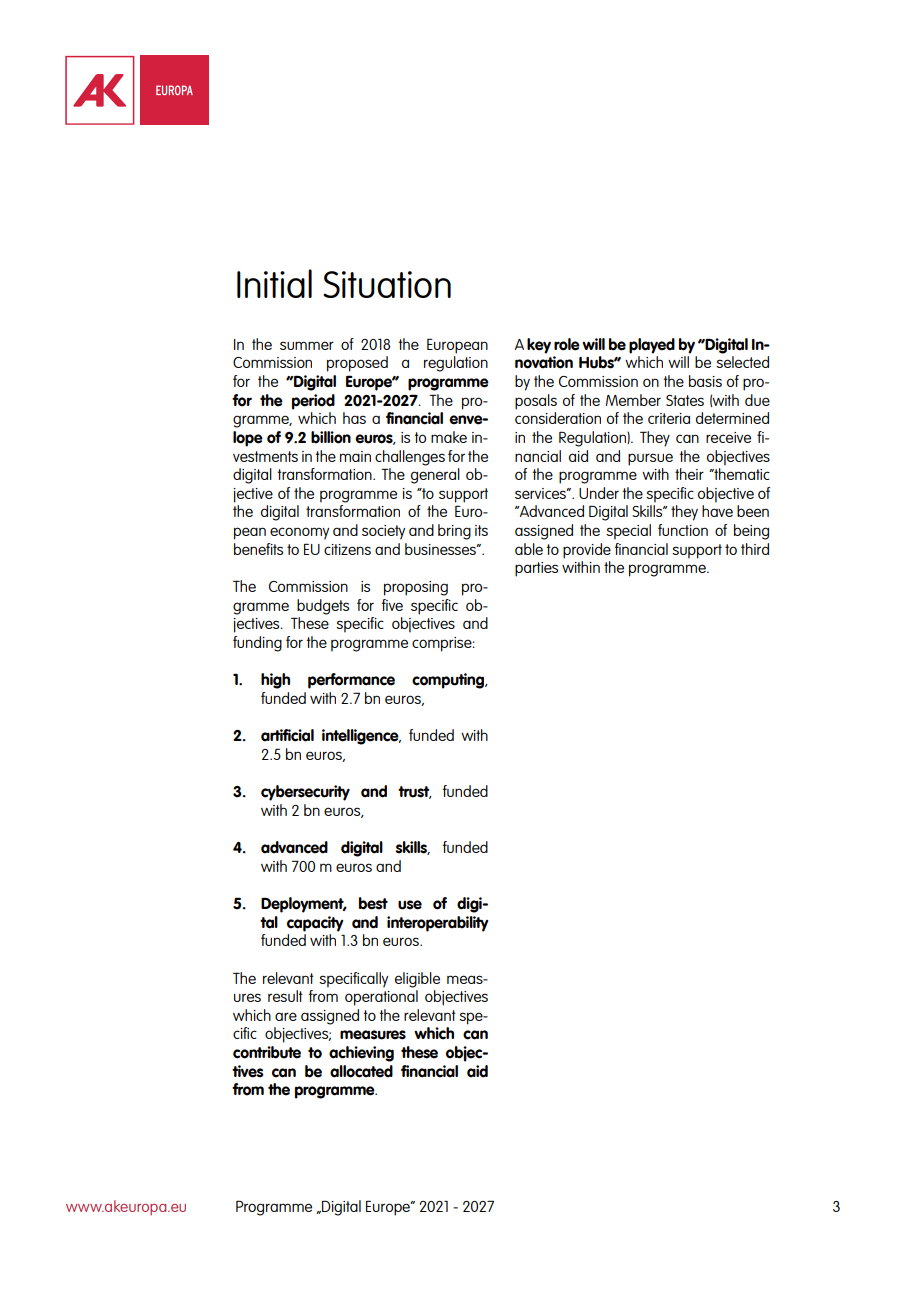 This screenshot has height=1308, width=924. I want to click on use, so click(410, 905).
